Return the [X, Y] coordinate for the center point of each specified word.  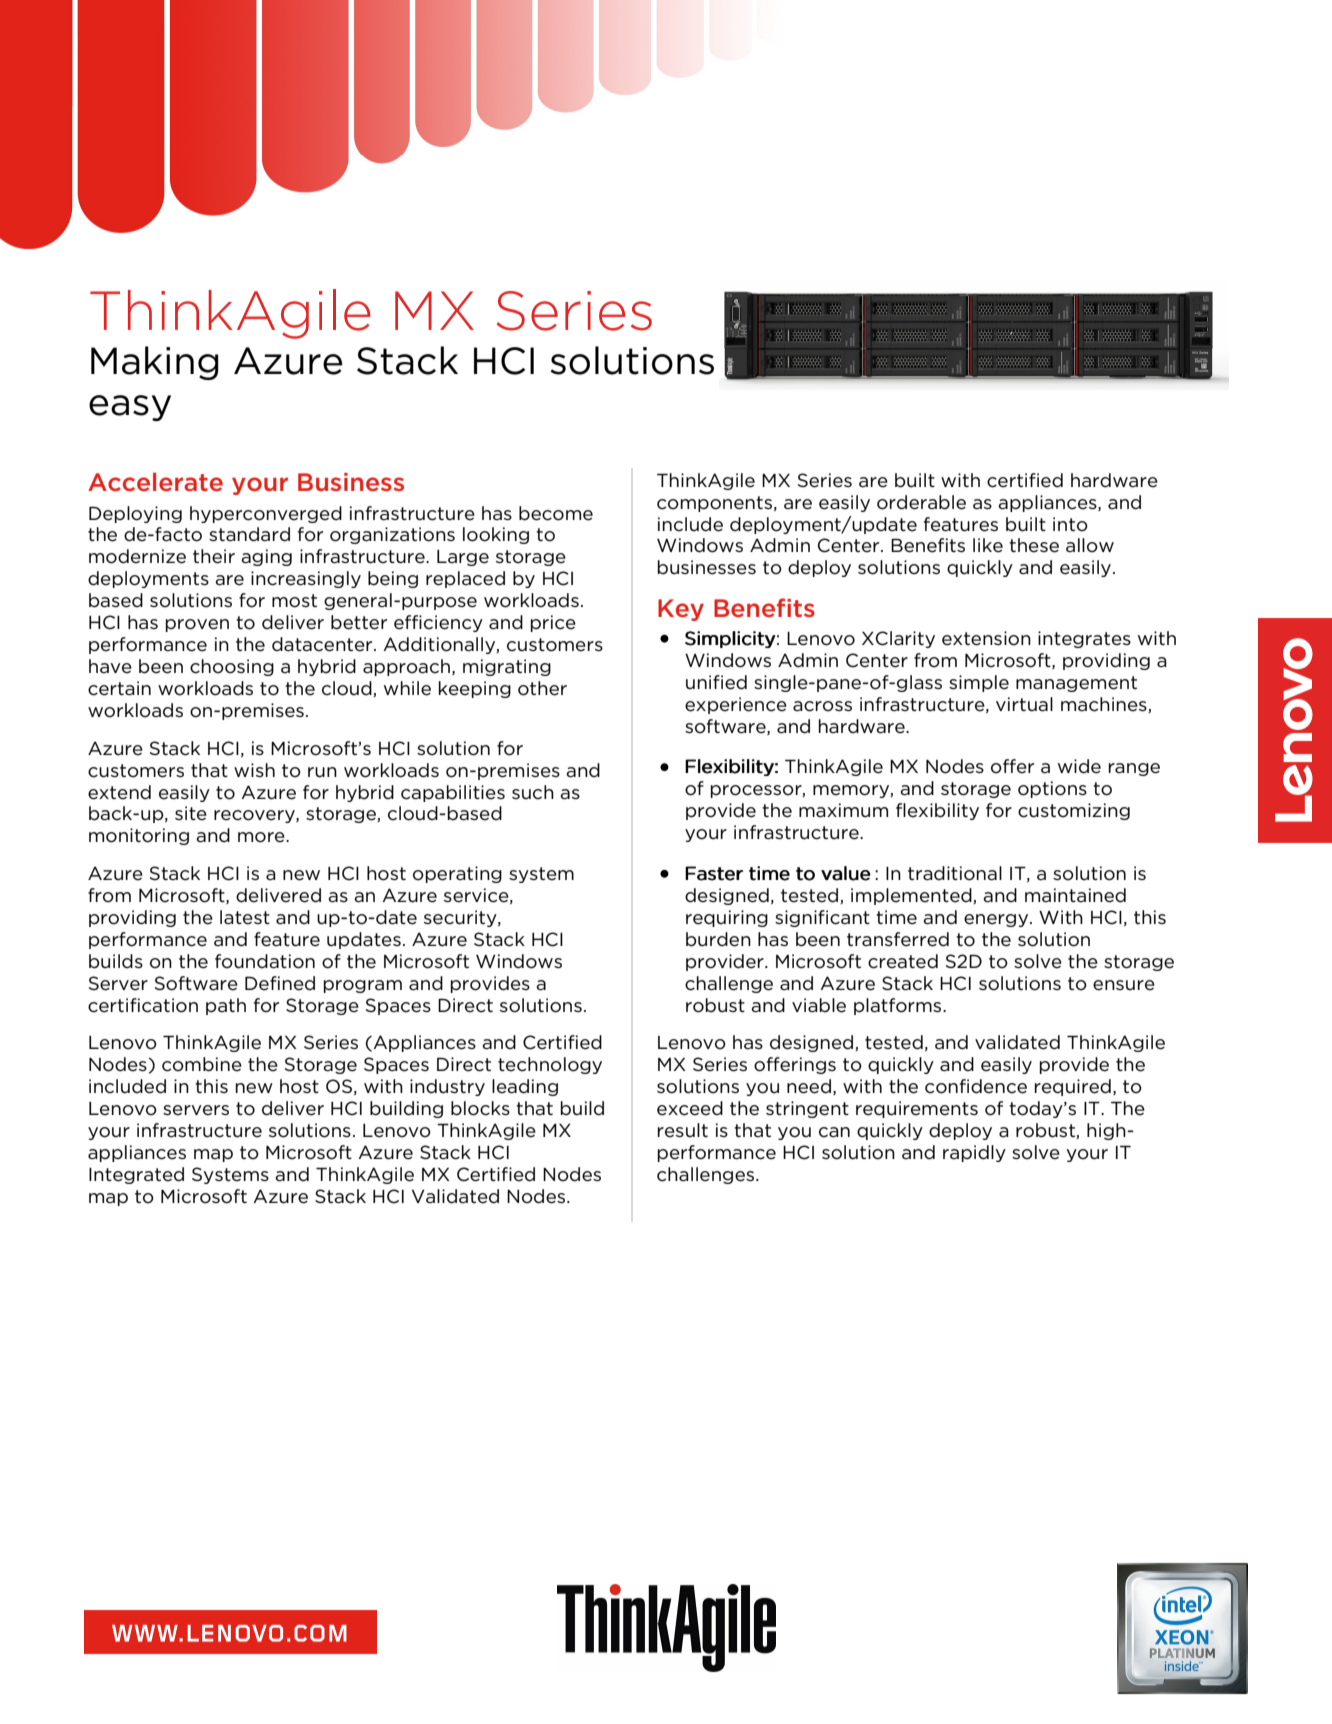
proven [197, 625]
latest [245, 917]
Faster [714, 873]
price [553, 623]
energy [997, 920]
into [1070, 524]
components [716, 504]
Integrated [136, 1175]
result [683, 1130]
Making [155, 363]
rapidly [974, 1153]
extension [986, 638]
